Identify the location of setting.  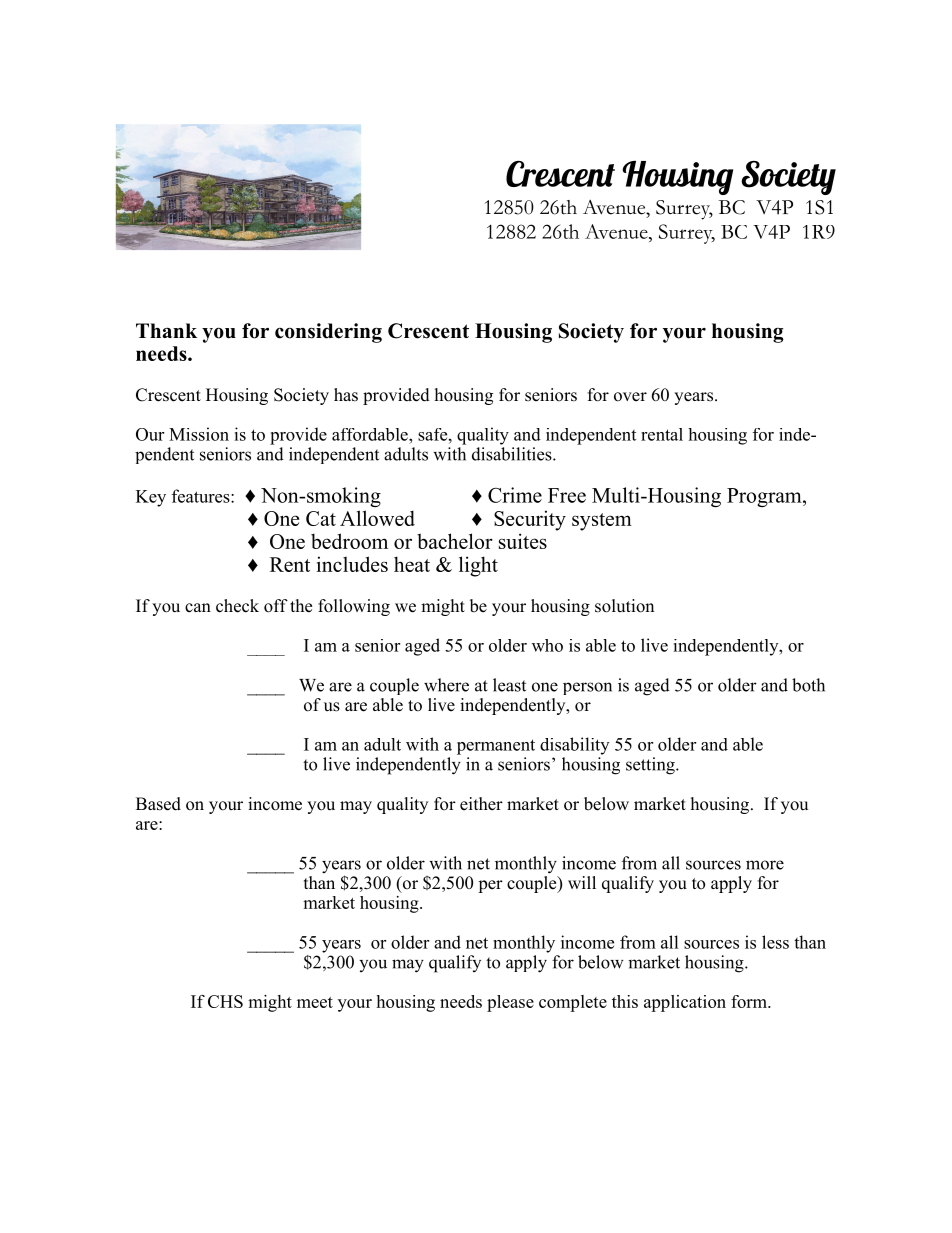
(651, 766).
